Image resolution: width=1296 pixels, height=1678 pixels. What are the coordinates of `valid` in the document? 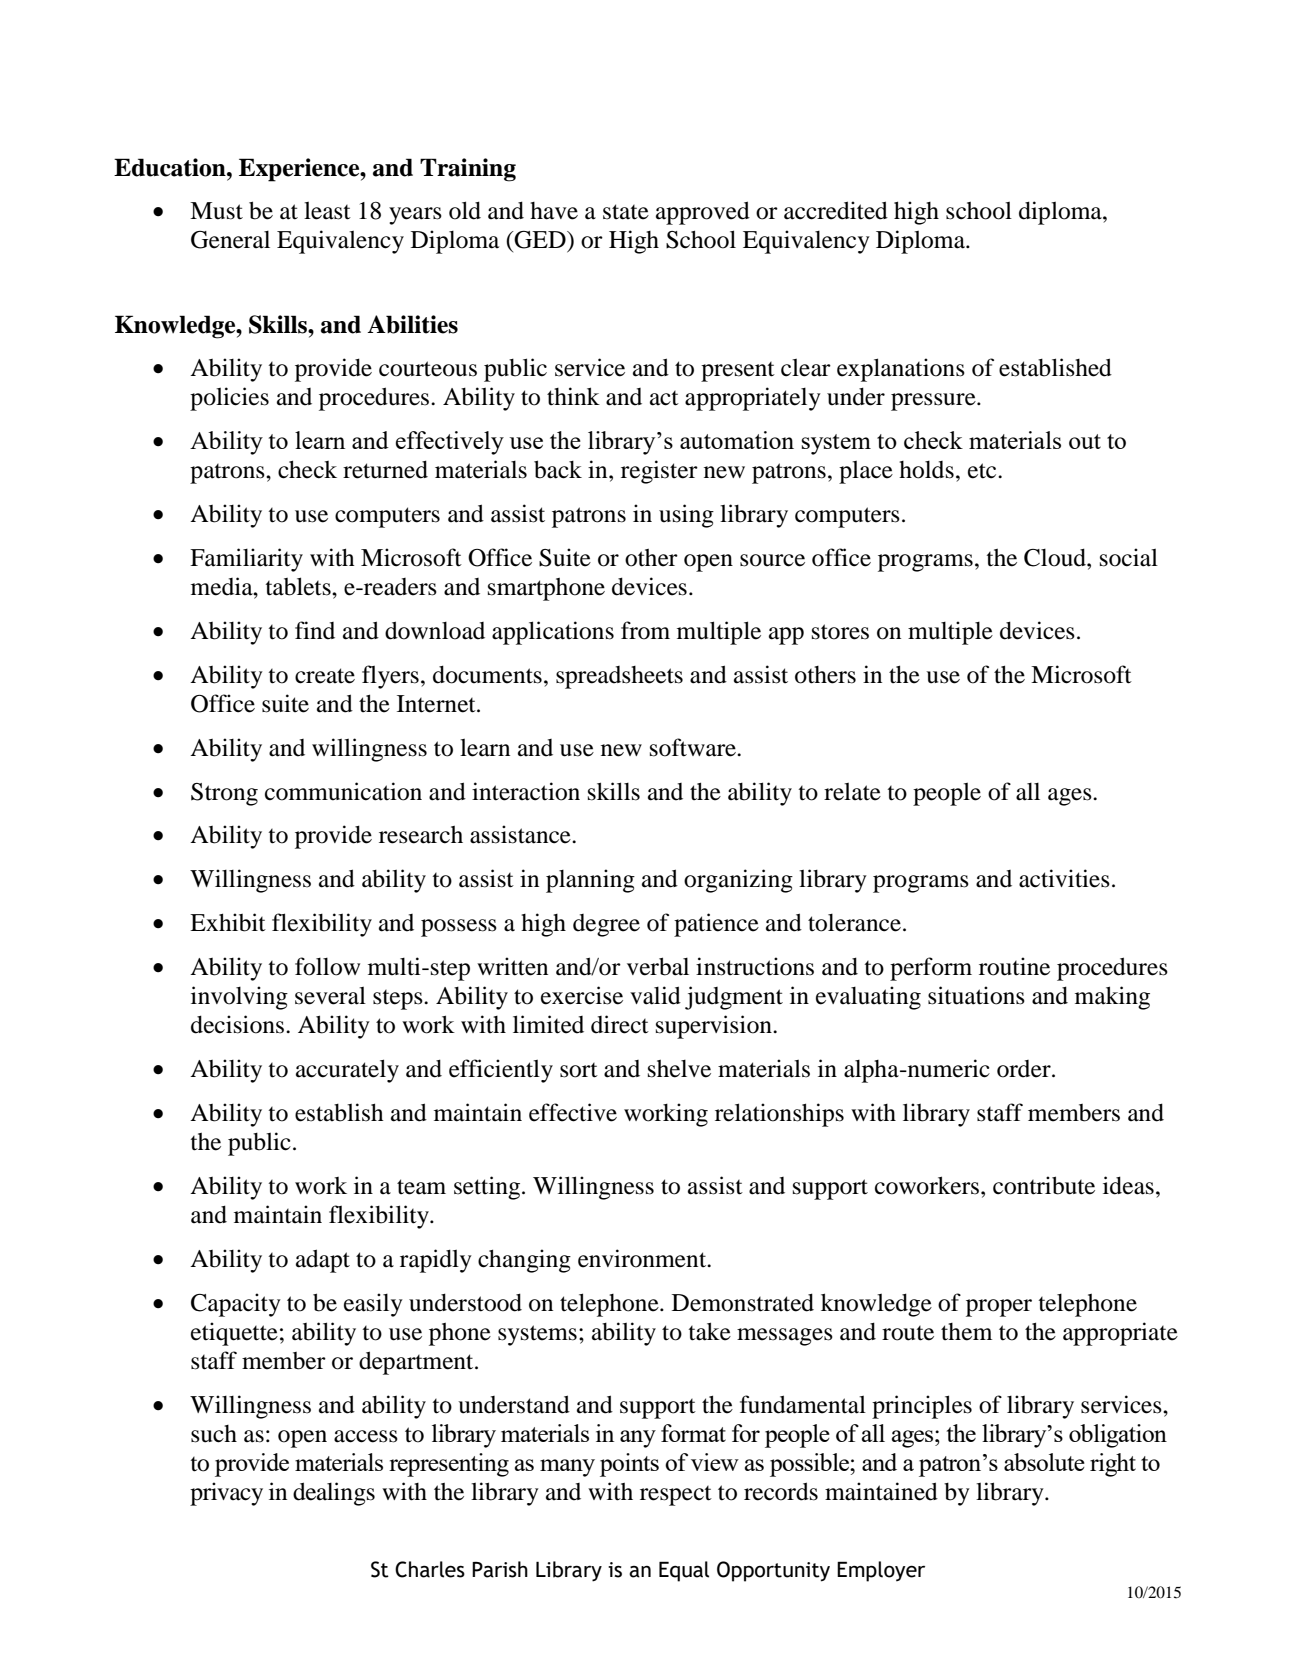 It's located at (655, 995).
